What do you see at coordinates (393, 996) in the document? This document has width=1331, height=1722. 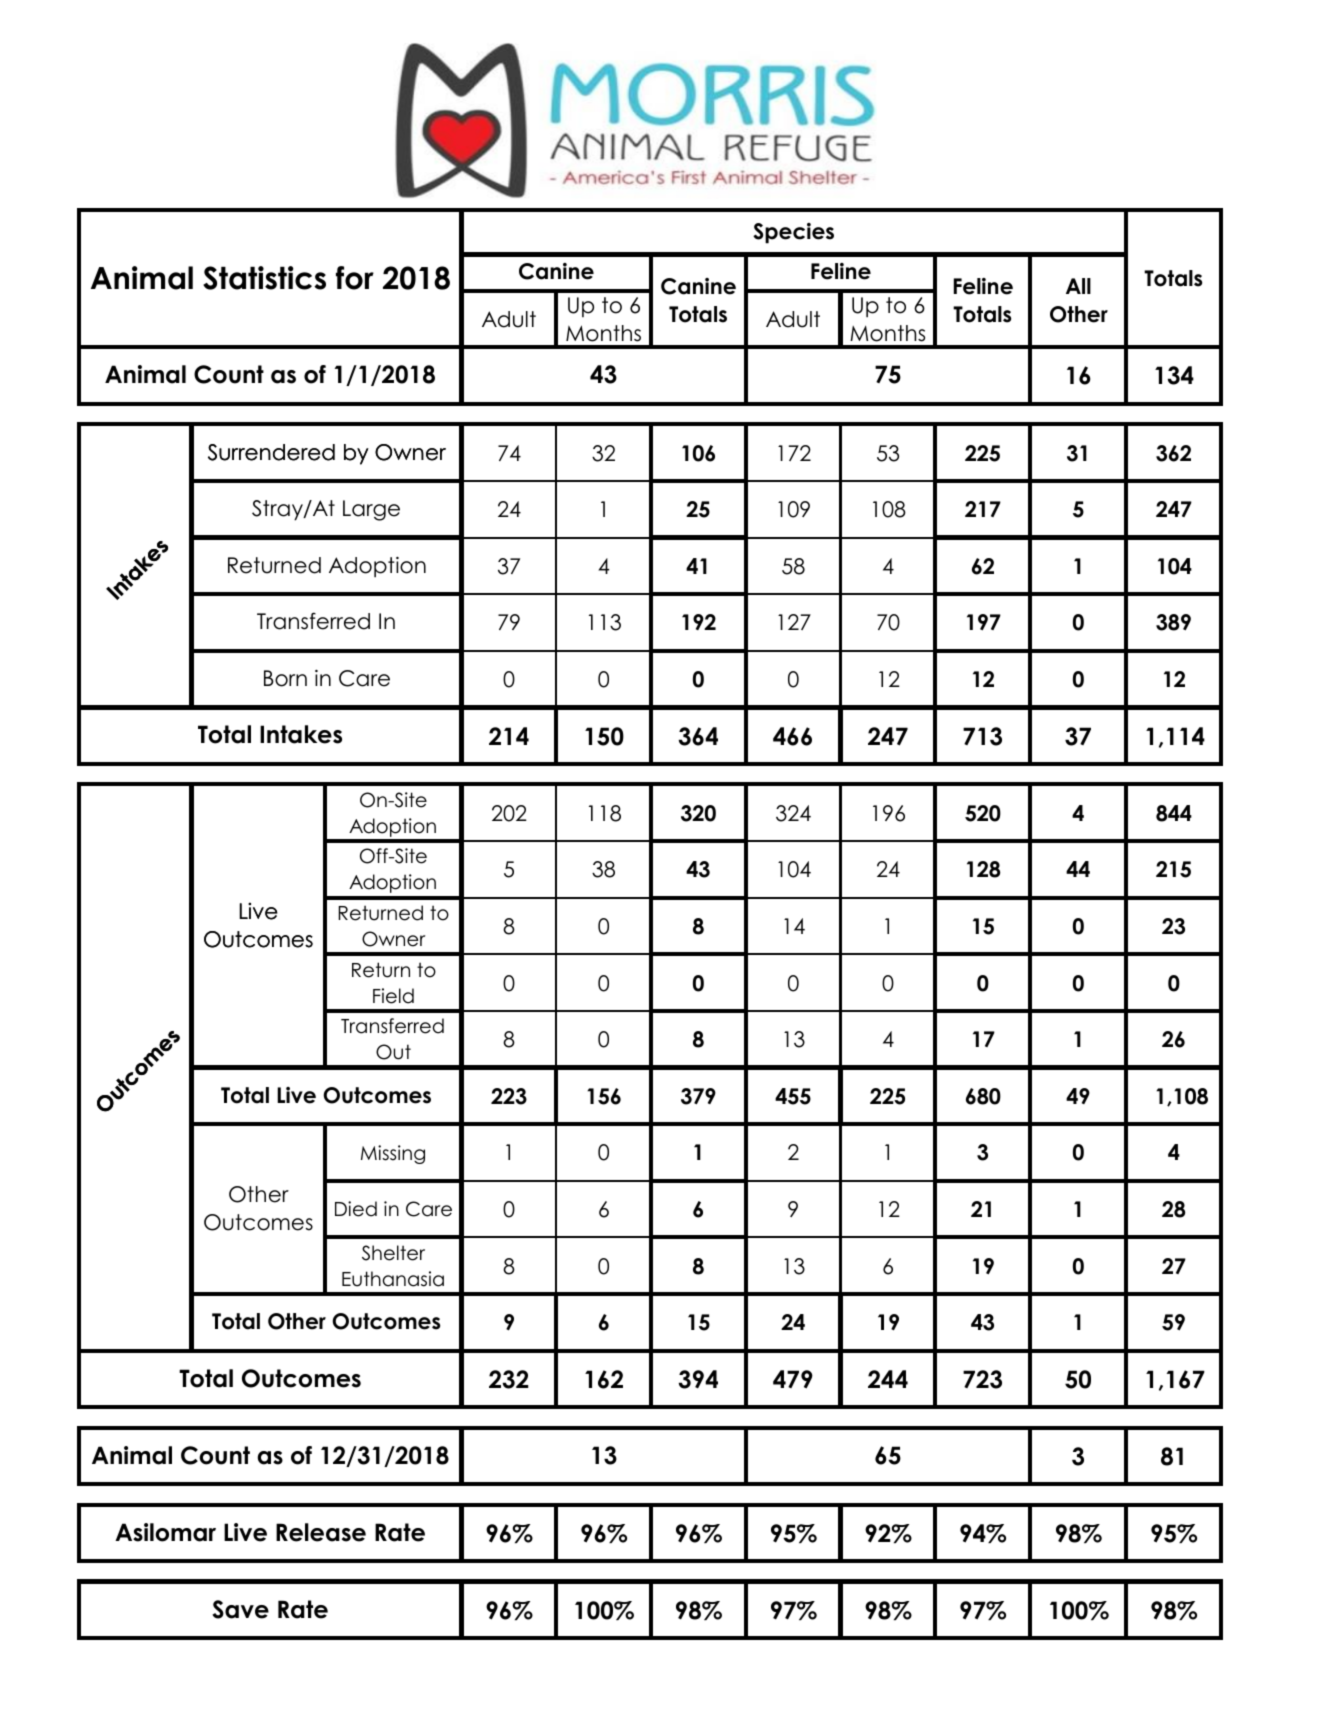 I see `Field` at bounding box center [393, 996].
